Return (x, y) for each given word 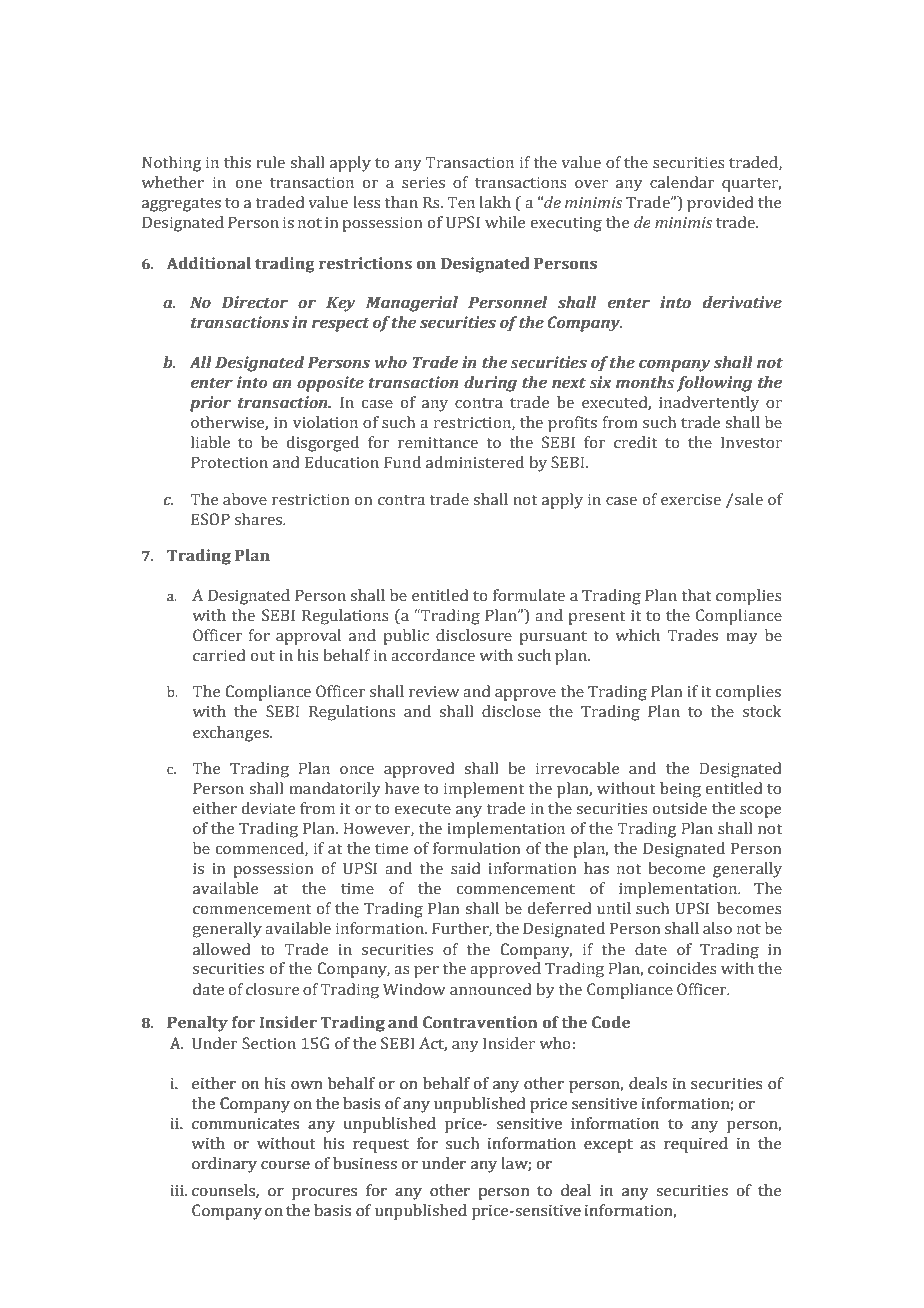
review (434, 692)
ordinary (224, 1165)
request (381, 1146)
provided (720, 204)
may (742, 639)
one (249, 184)
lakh (495, 202)
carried (219, 655)
